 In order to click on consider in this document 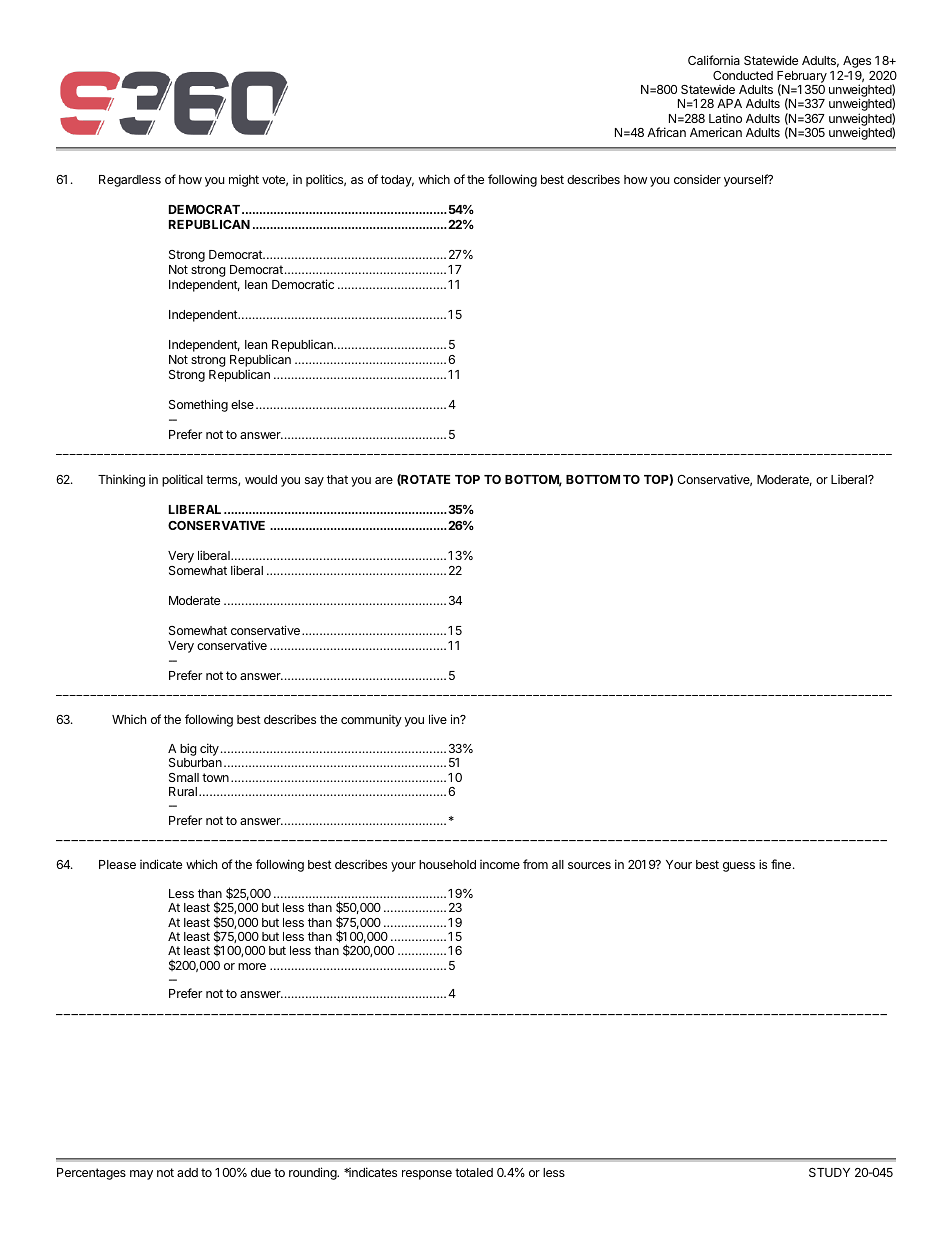, I will do `click(697, 179)`.
